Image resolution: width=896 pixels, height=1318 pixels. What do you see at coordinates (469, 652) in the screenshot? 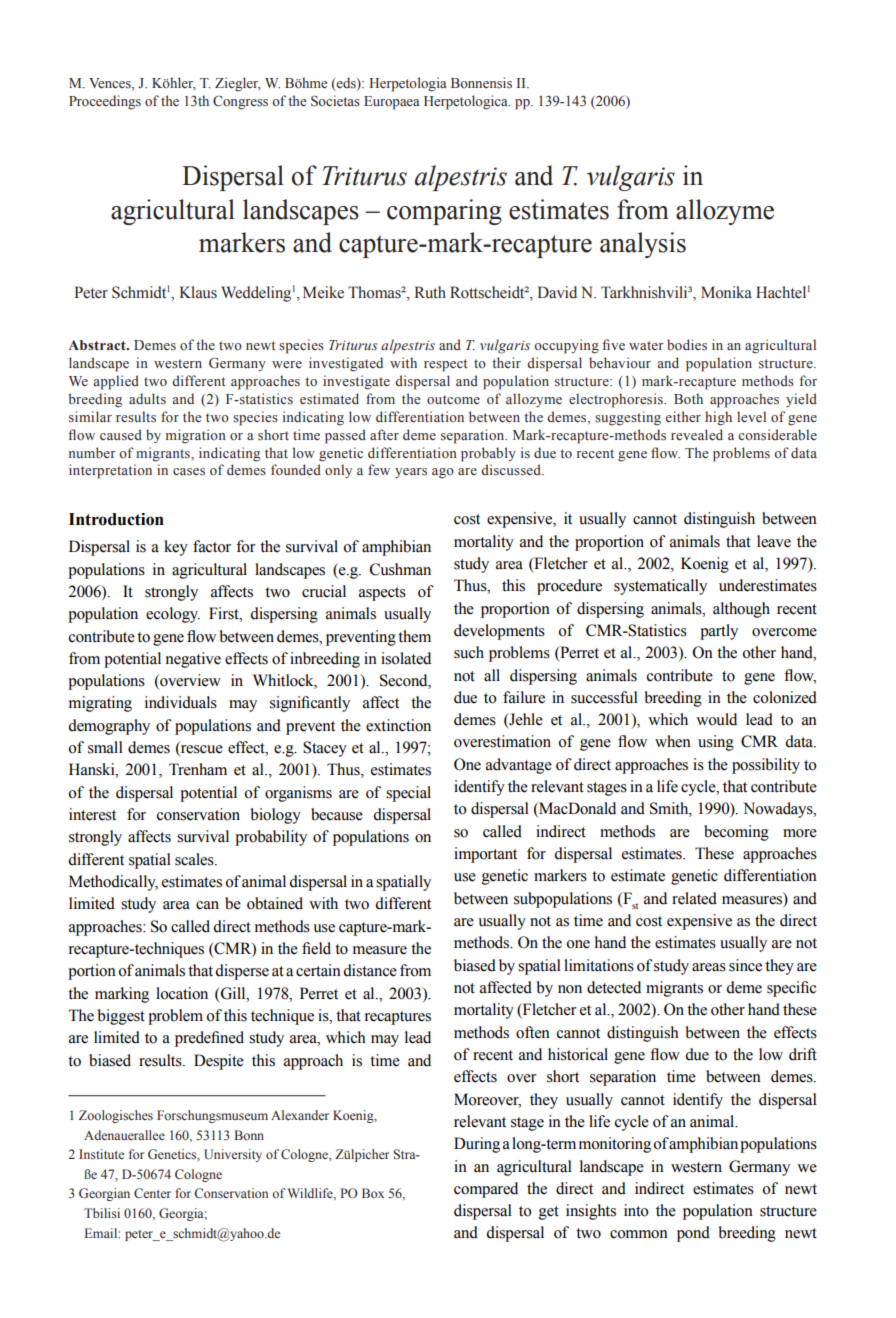
I see `such` at bounding box center [469, 652].
